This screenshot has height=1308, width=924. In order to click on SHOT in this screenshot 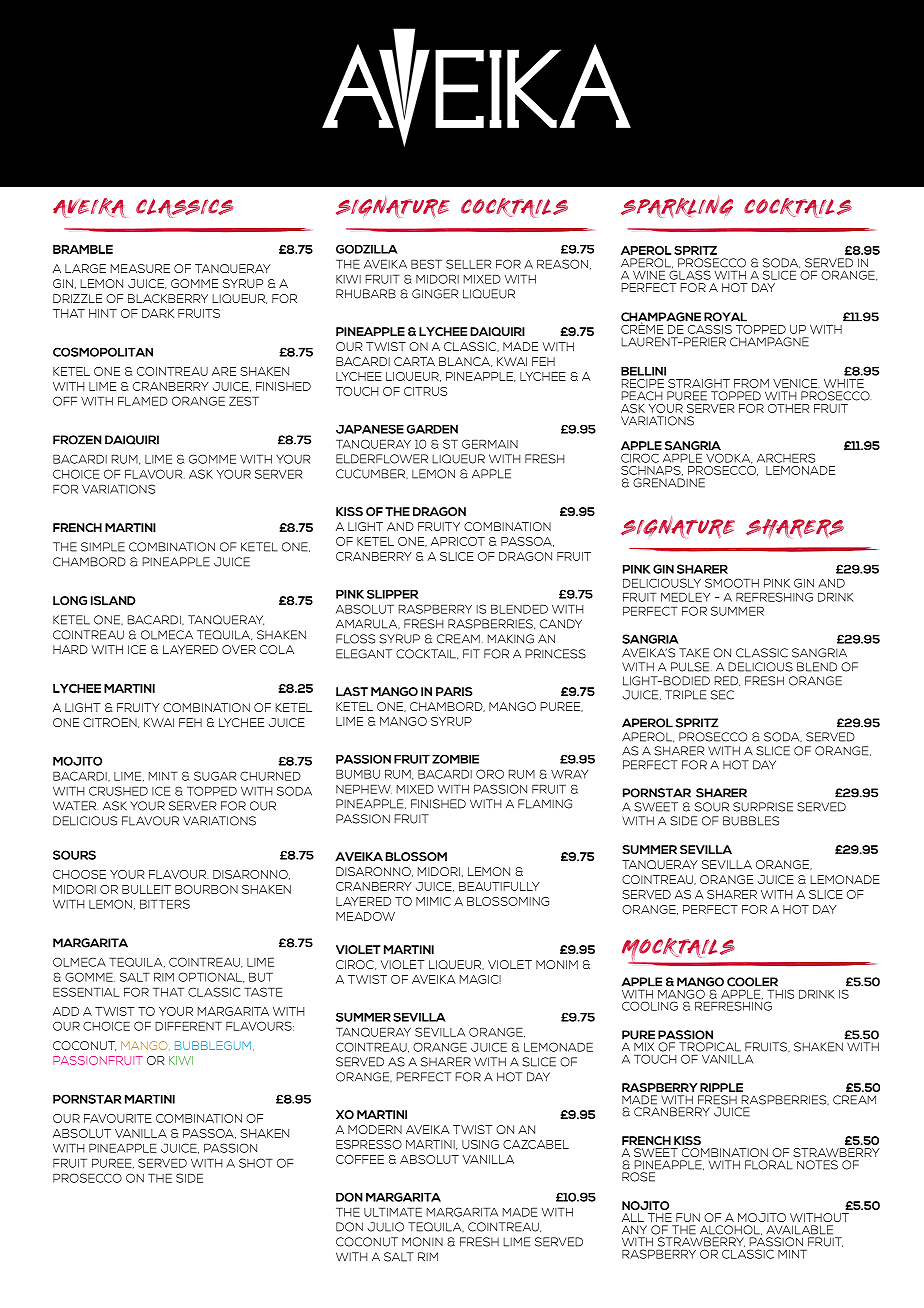, I will do `click(256, 1163)`.
